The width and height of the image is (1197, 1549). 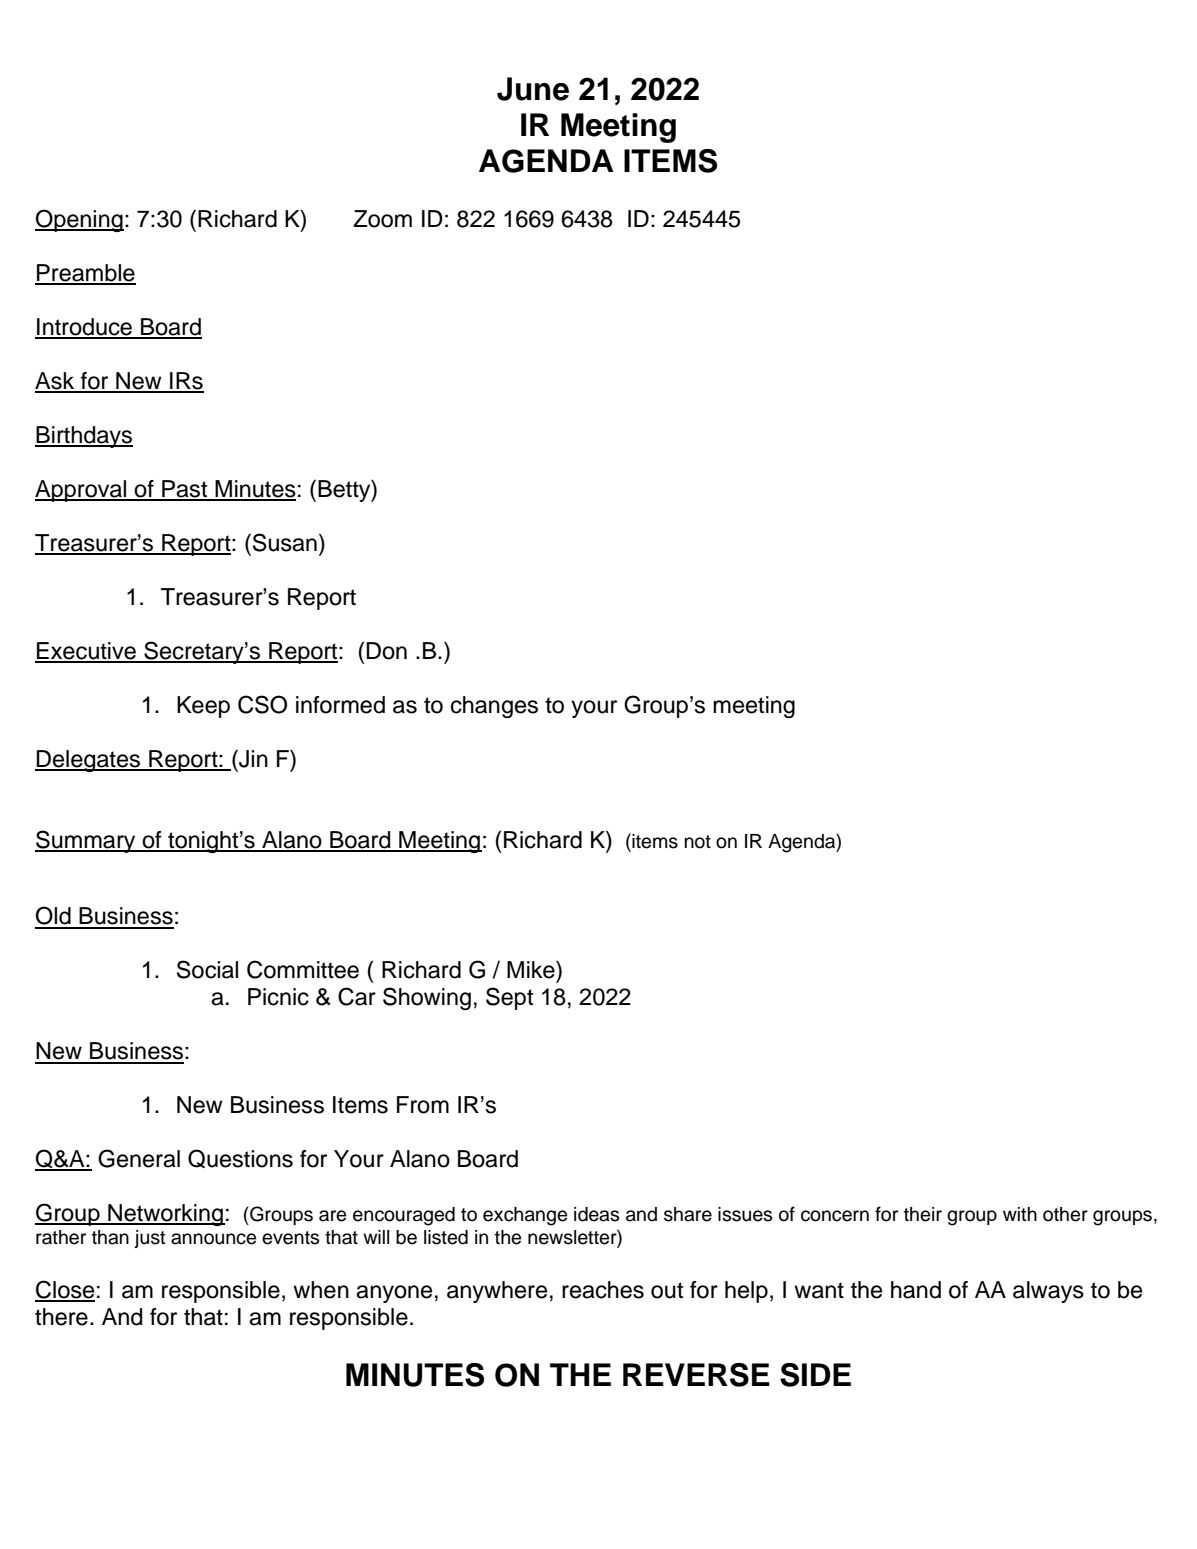 What do you see at coordinates (61, 1317) in the image?
I see `there` at bounding box center [61, 1317].
